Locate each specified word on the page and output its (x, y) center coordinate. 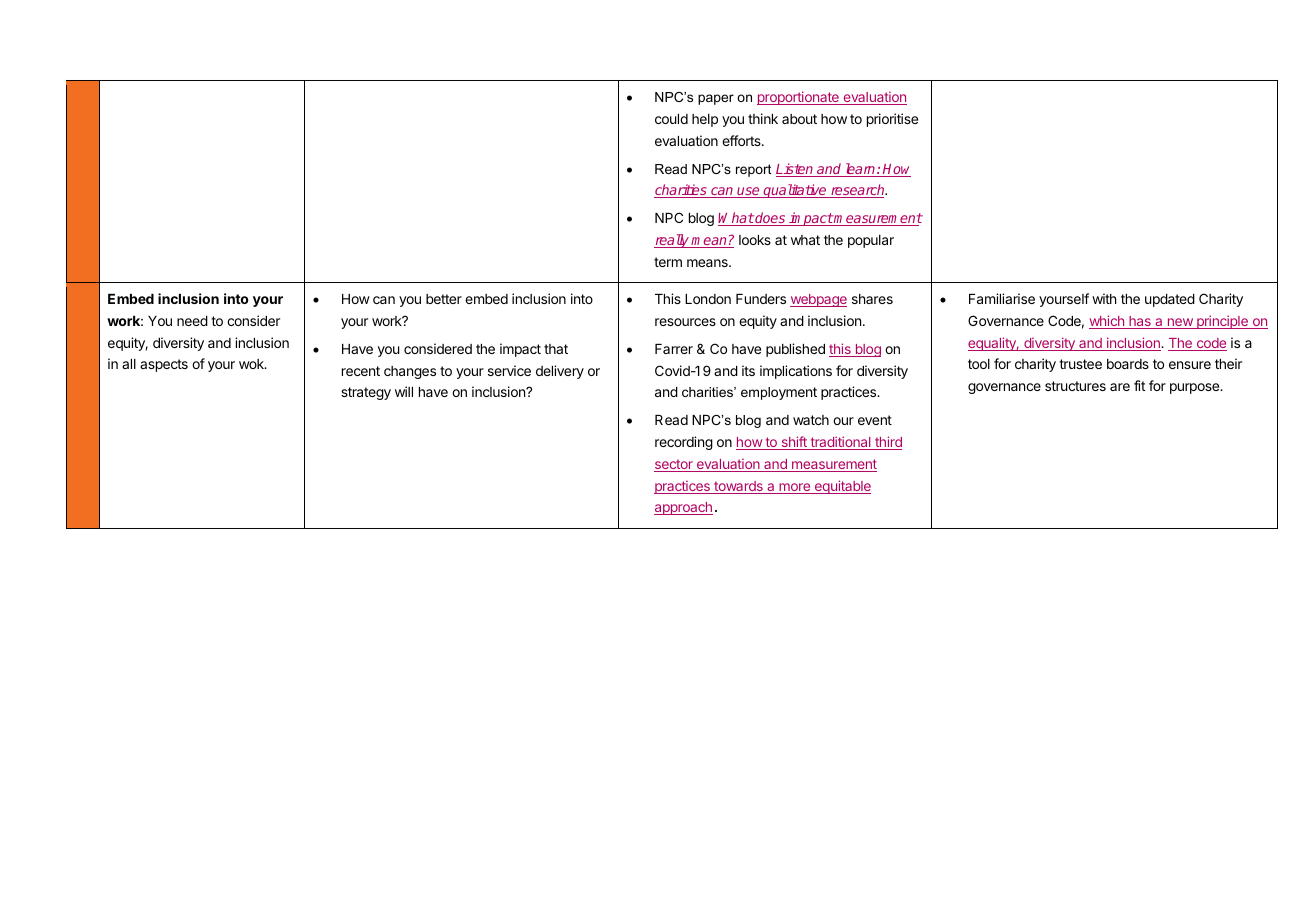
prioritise (892, 120)
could (671, 119)
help (705, 120)
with (1104, 298)
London (708, 299)
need (192, 321)
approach (683, 508)
